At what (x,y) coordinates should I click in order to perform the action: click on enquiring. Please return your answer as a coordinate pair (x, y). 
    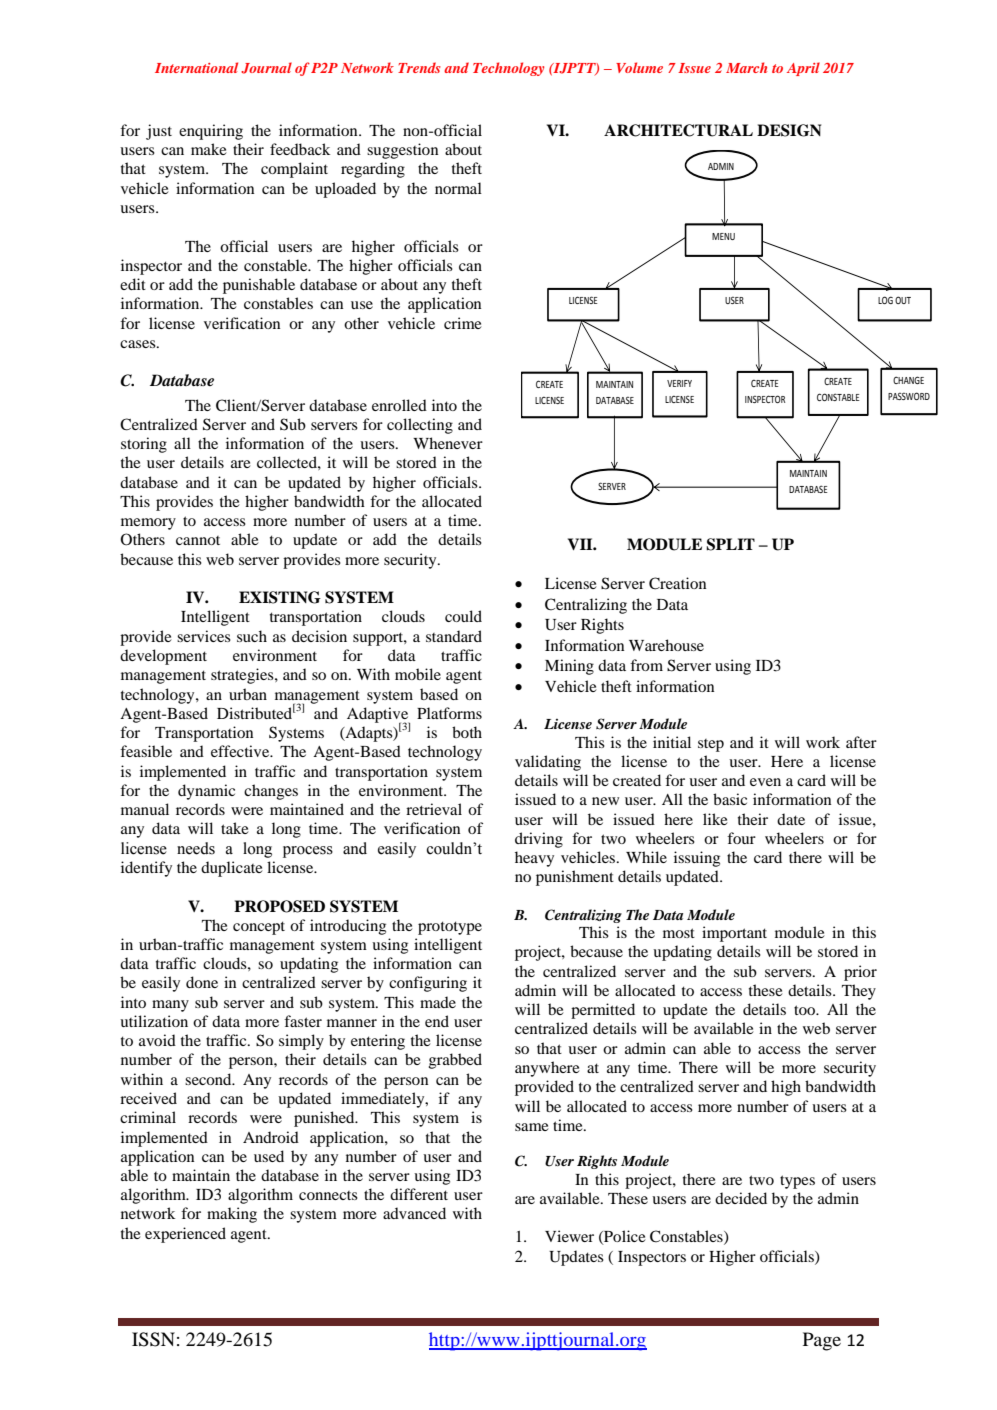
    Looking at the image, I should click on (211, 132).
